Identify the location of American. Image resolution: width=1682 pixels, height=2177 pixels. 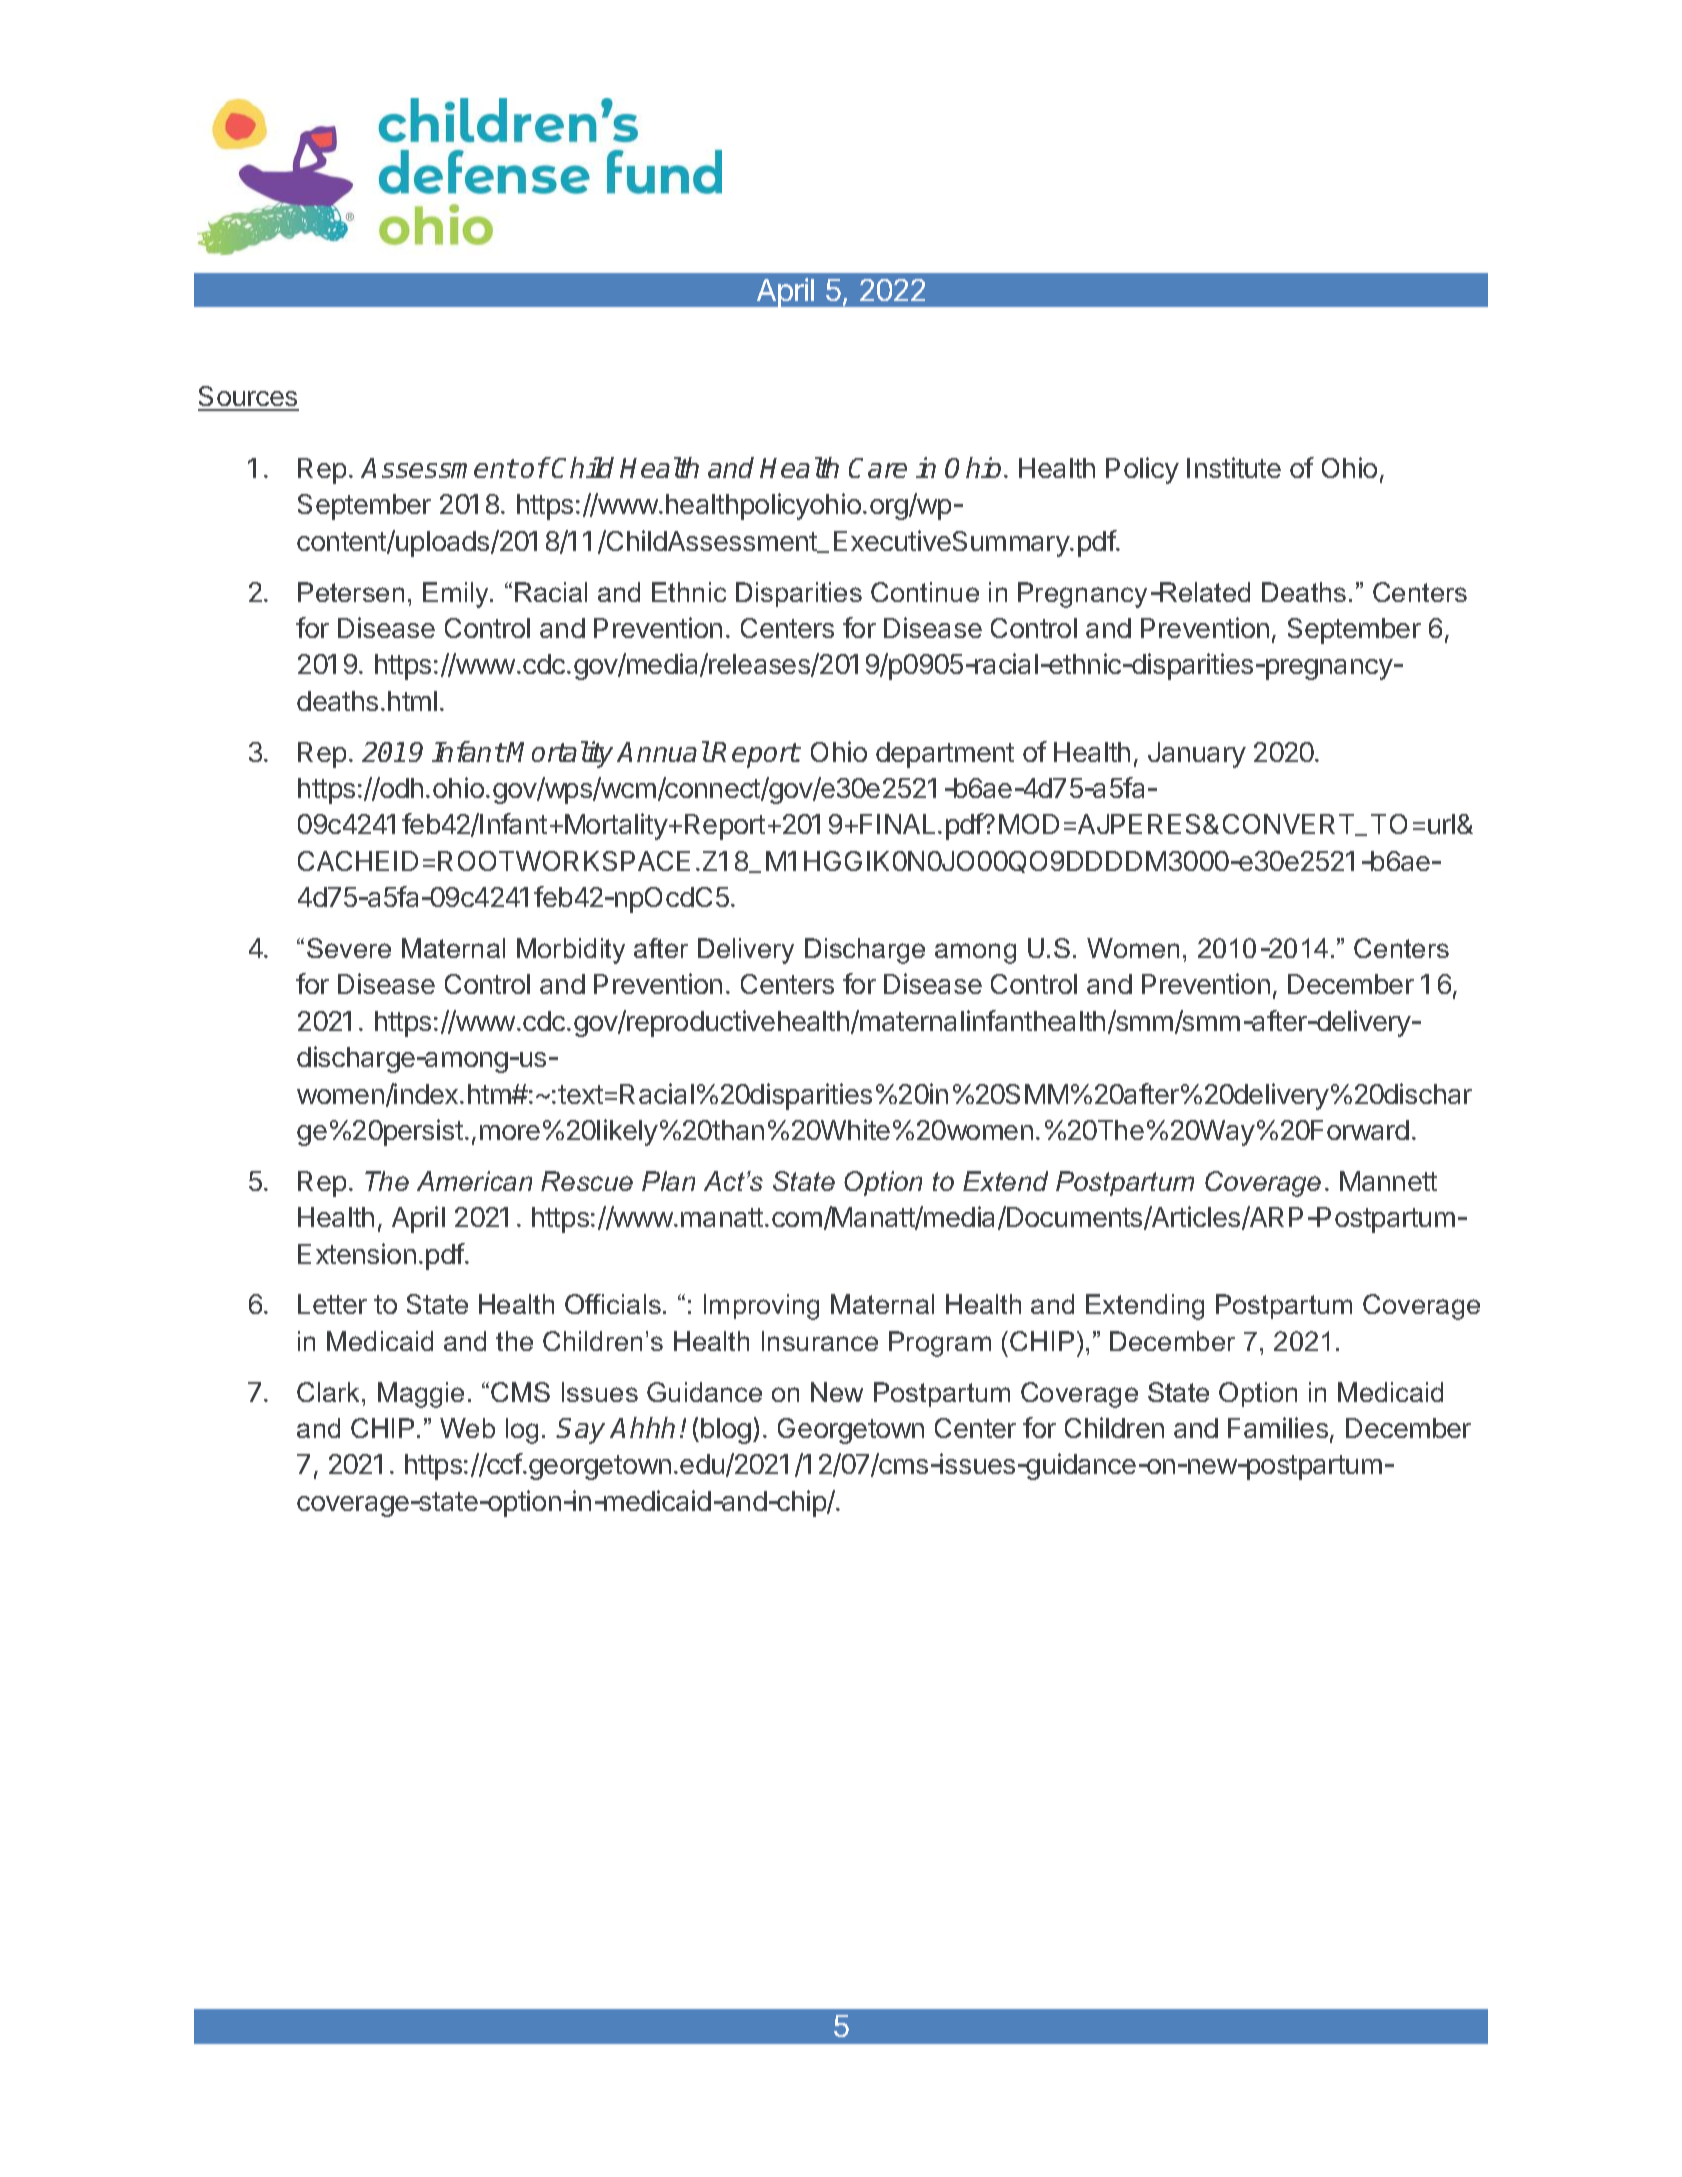
(474, 1181).
